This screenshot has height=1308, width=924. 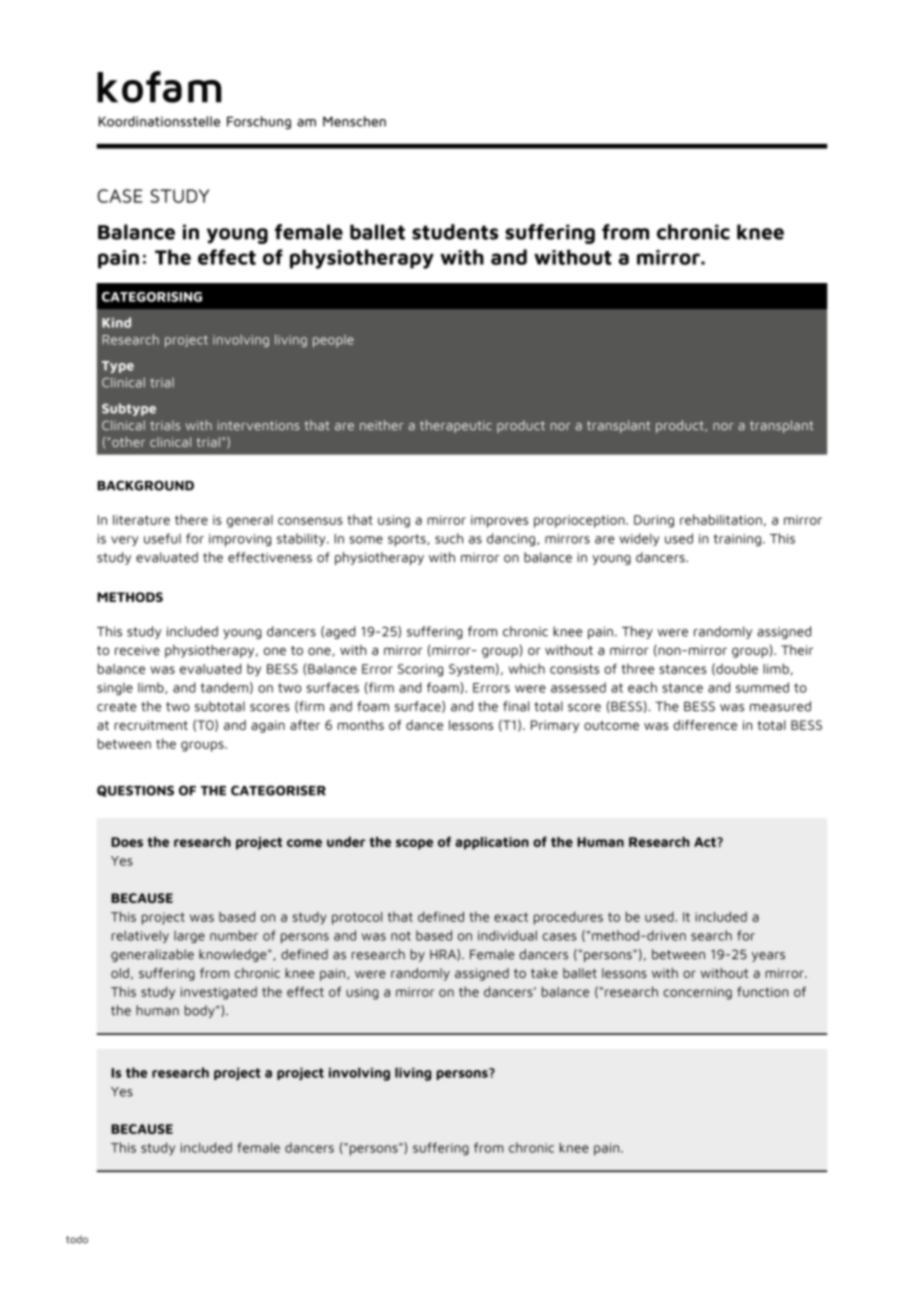 I want to click on students, so click(x=455, y=232).
